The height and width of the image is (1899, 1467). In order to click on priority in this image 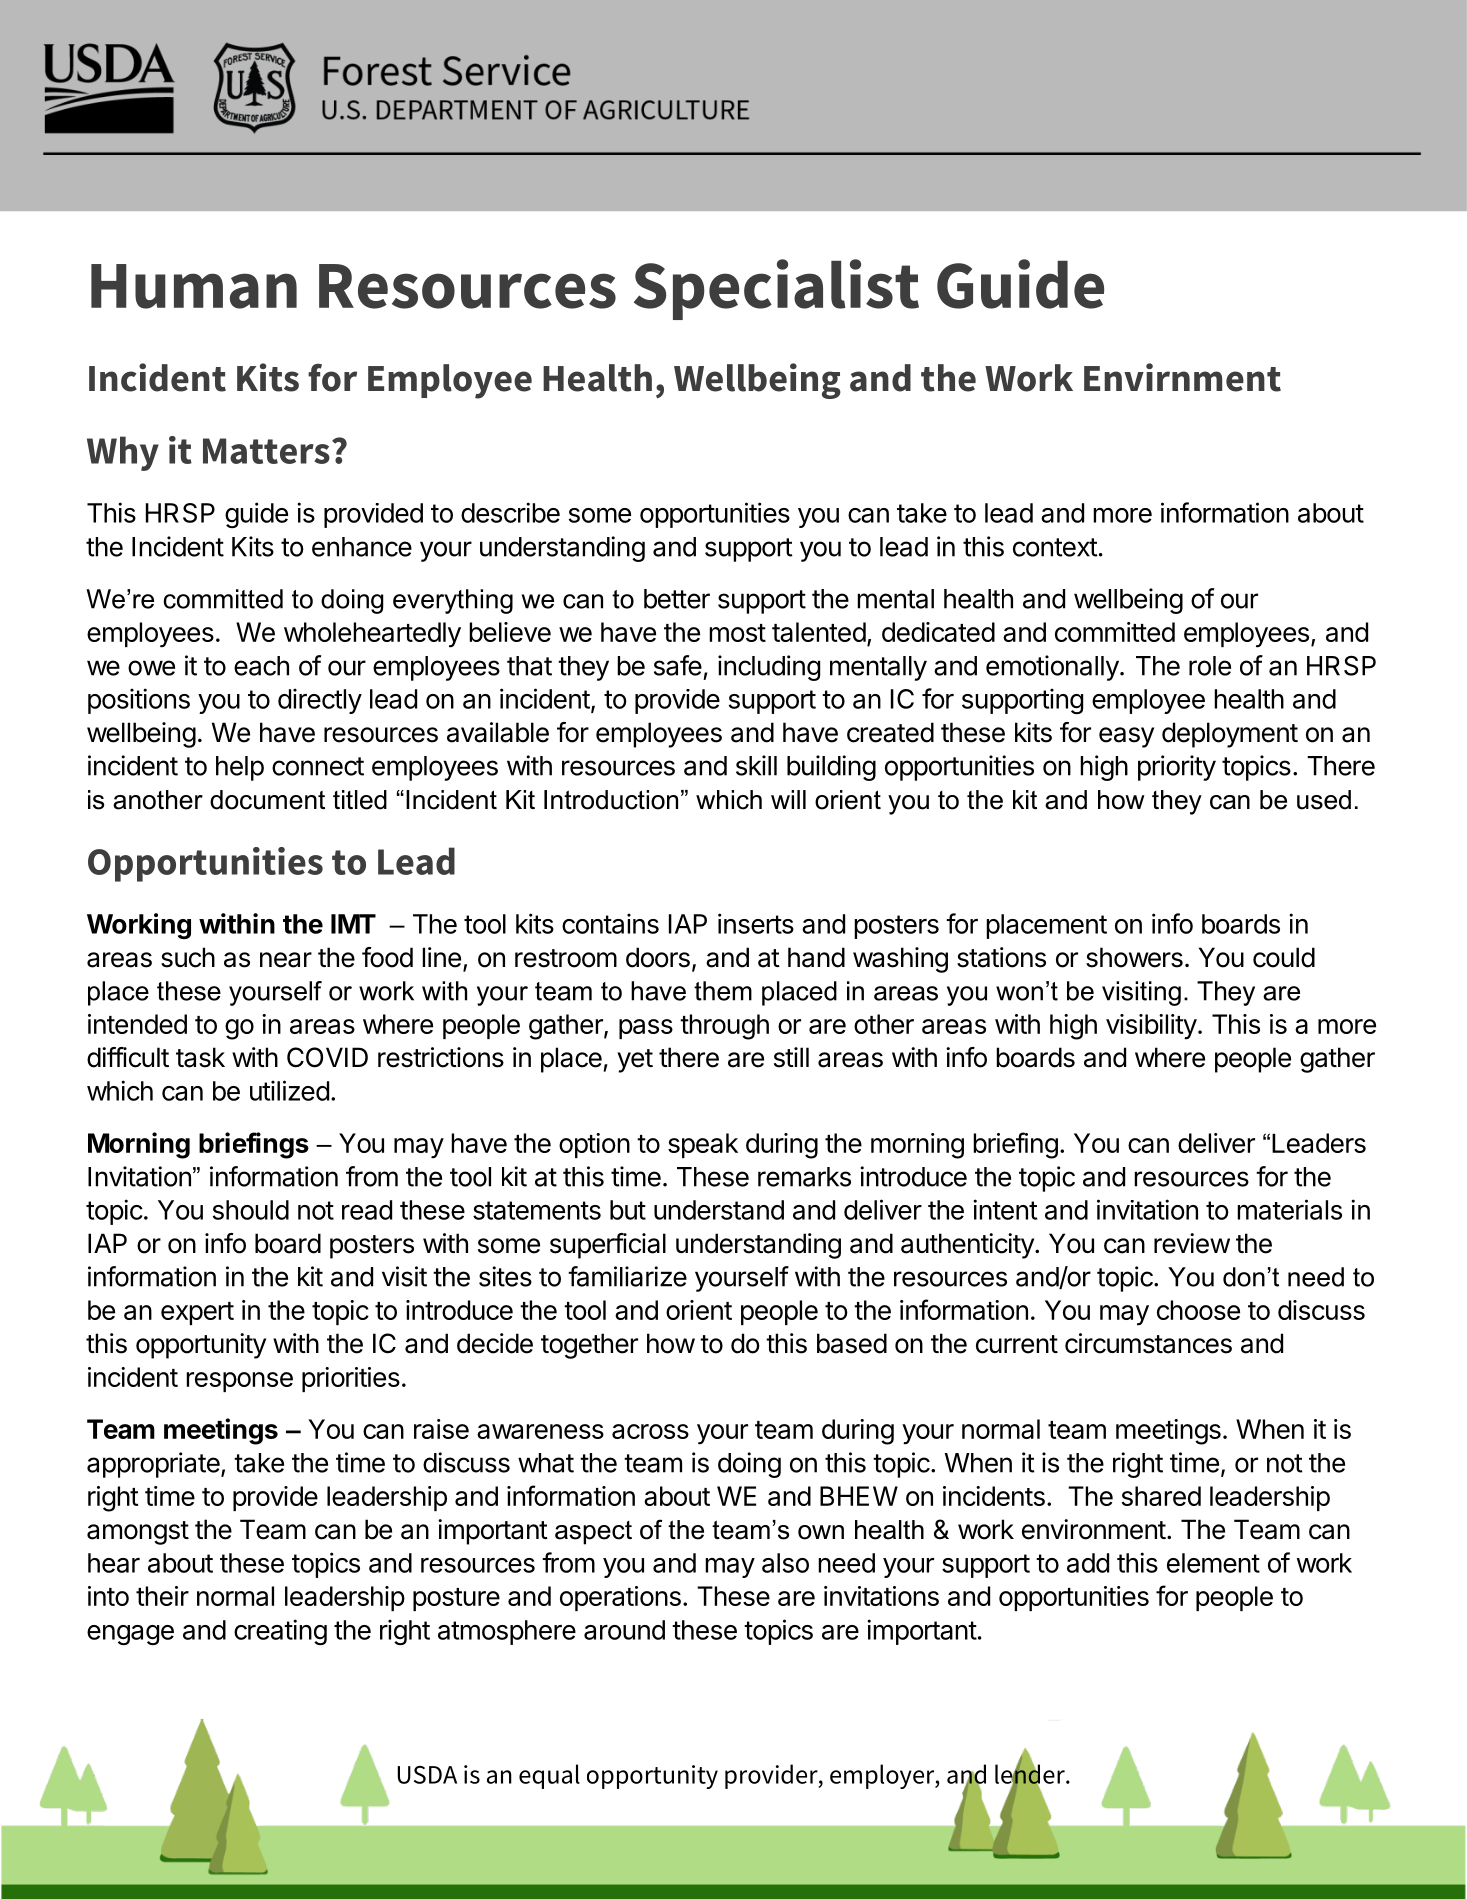, I will do `click(1177, 768)`.
